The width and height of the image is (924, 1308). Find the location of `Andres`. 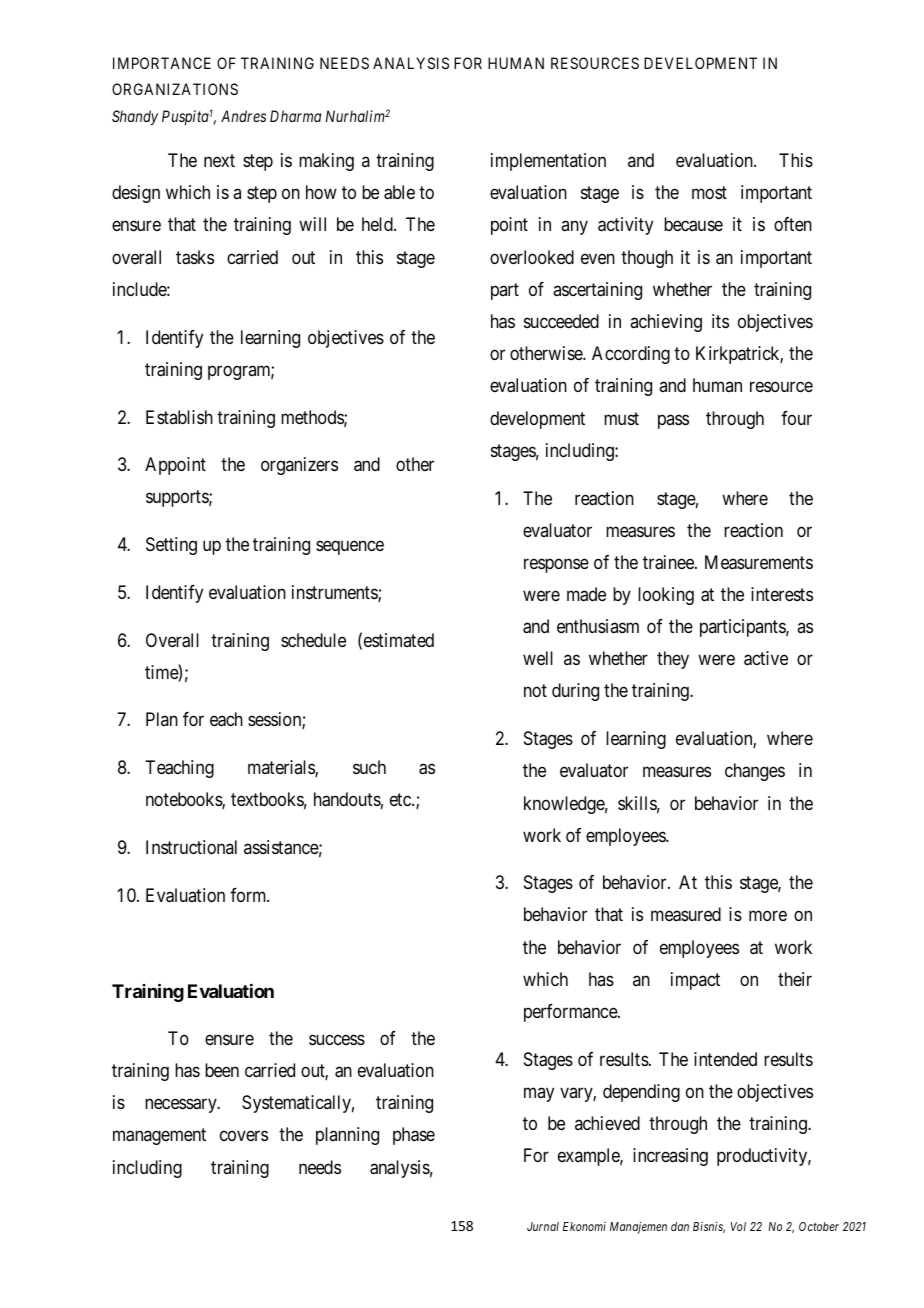

Andres is located at coordinates (243, 116).
